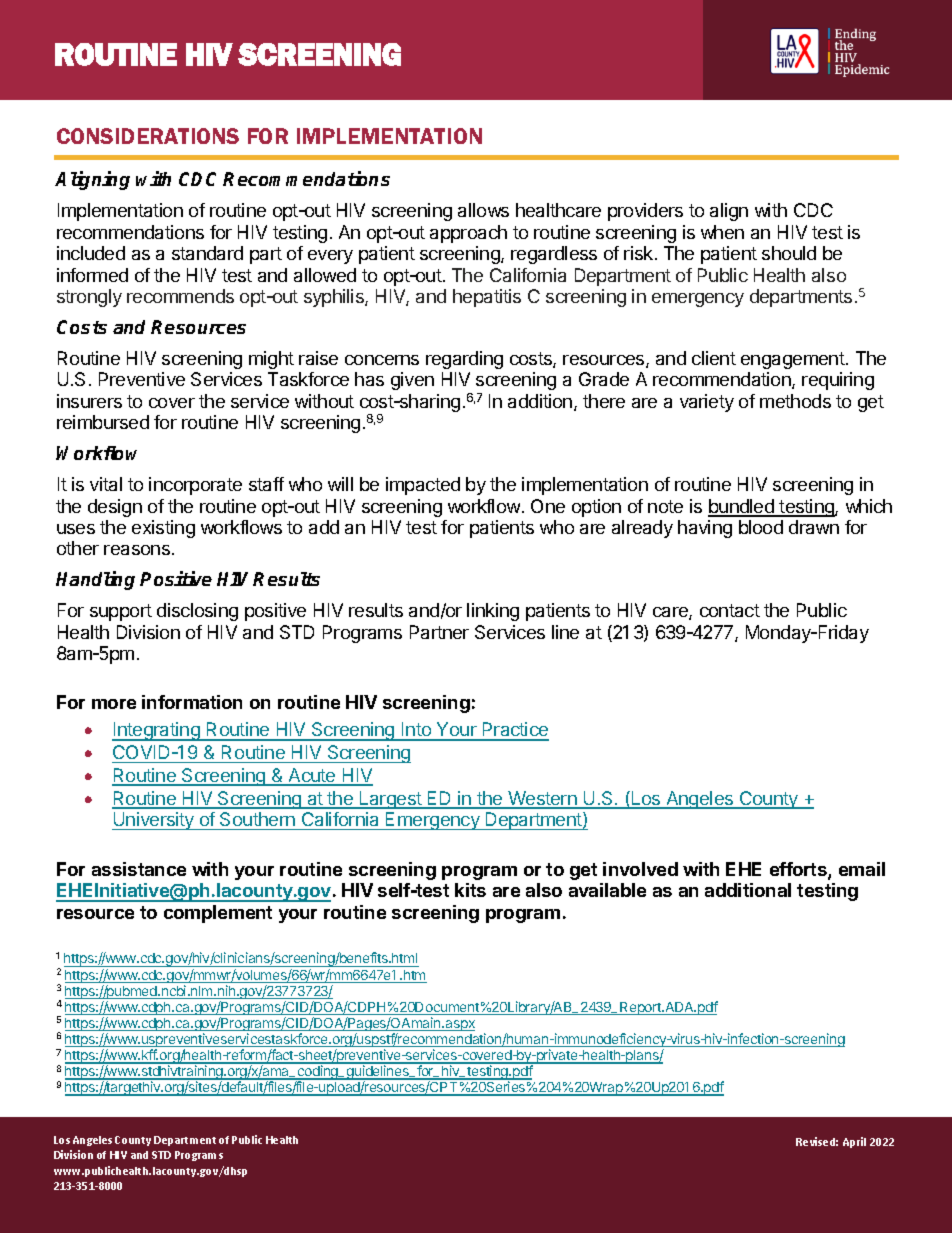  Describe the element at coordinates (799, 870) in the screenshot. I see `efforts` at that location.
